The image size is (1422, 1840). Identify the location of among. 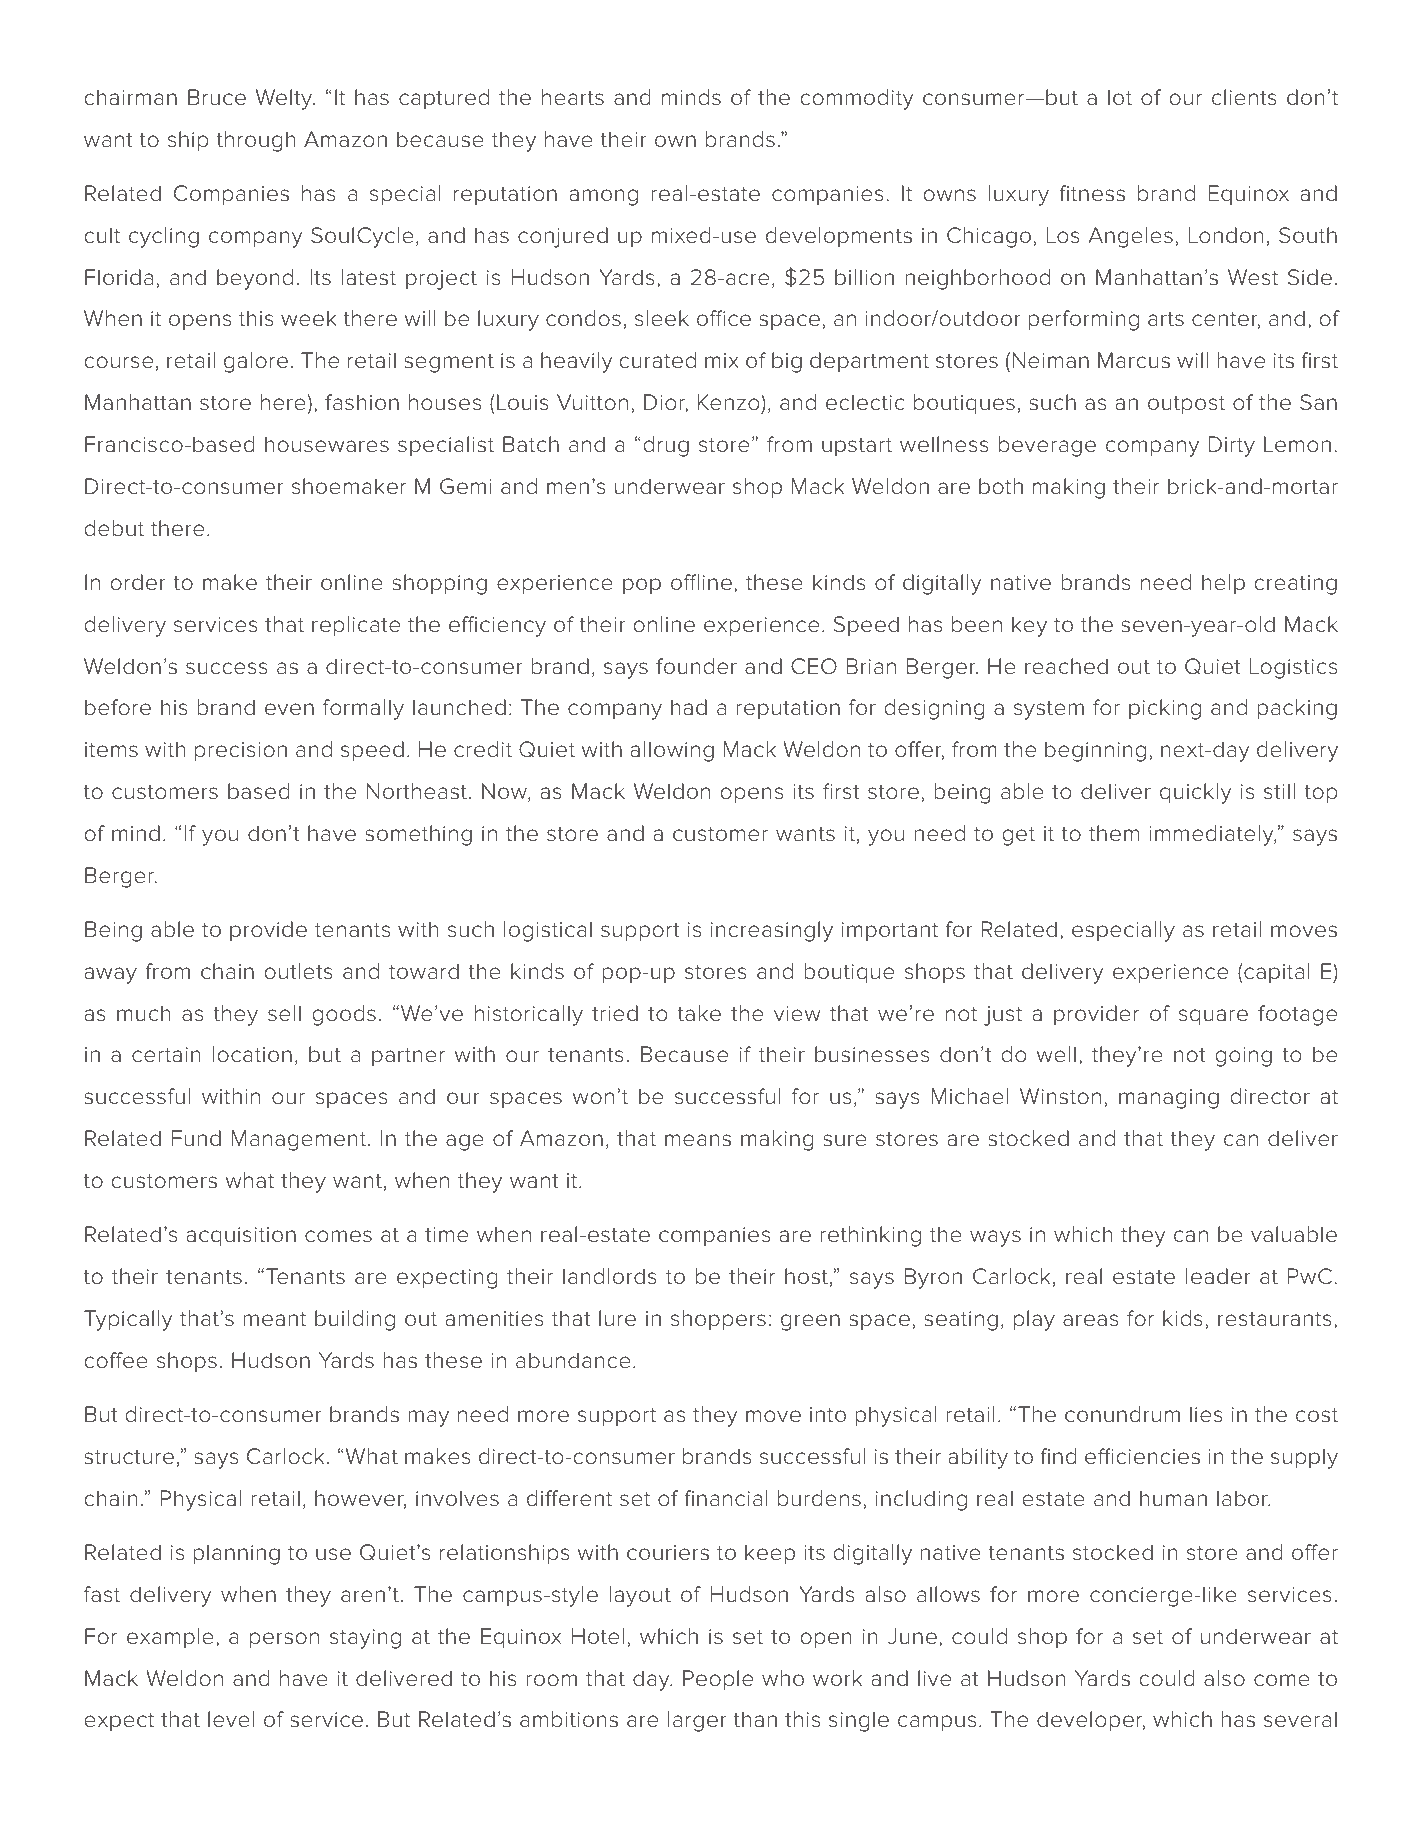
(604, 197).
